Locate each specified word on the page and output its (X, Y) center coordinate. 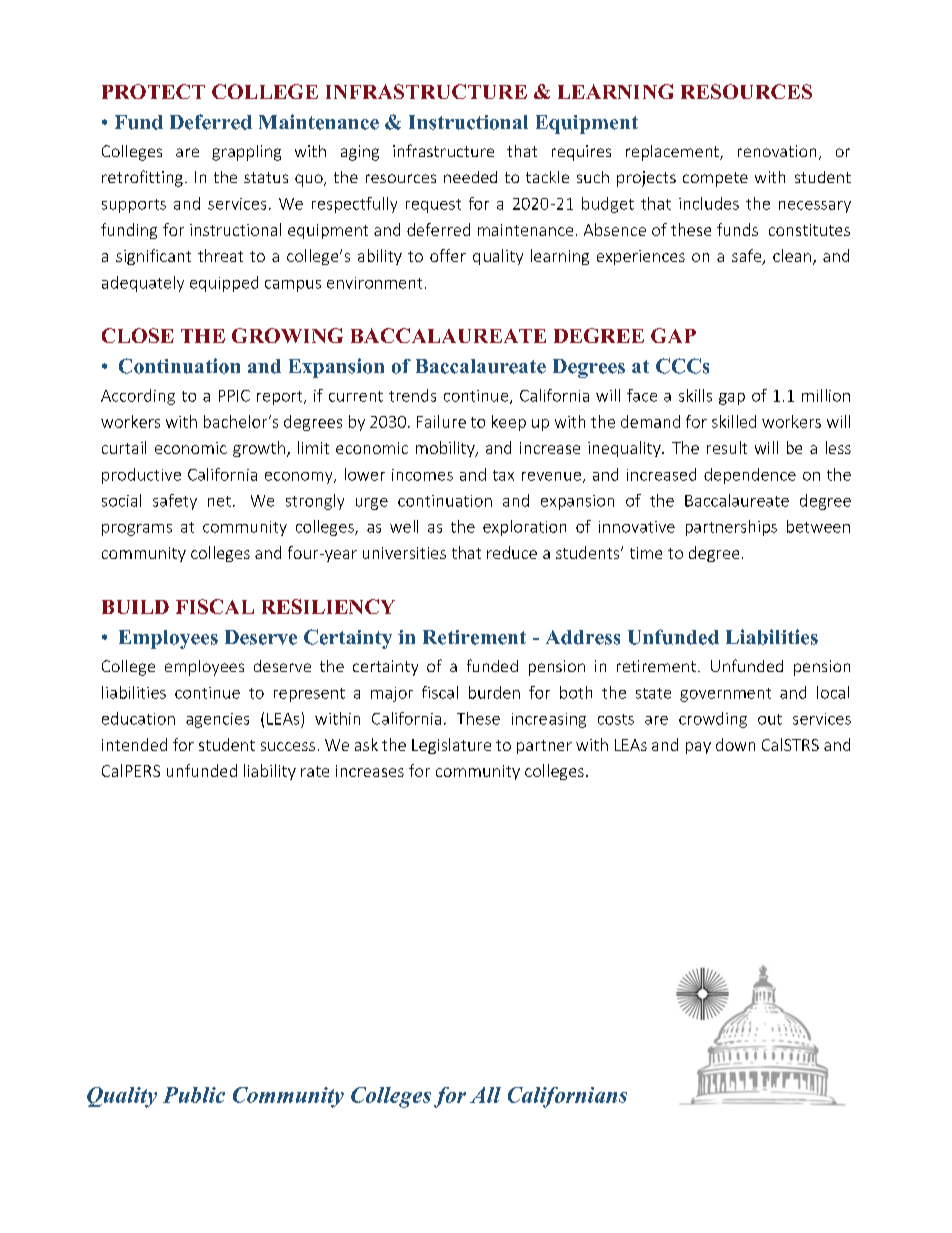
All (485, 1095)
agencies (217, 720)
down (735, 744)
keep (509, 423)
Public (194, 1095)
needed (470, 177)
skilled (734, 421)
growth (259, 449)
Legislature (451, 746)
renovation (777, 151)
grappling (246, 153)
